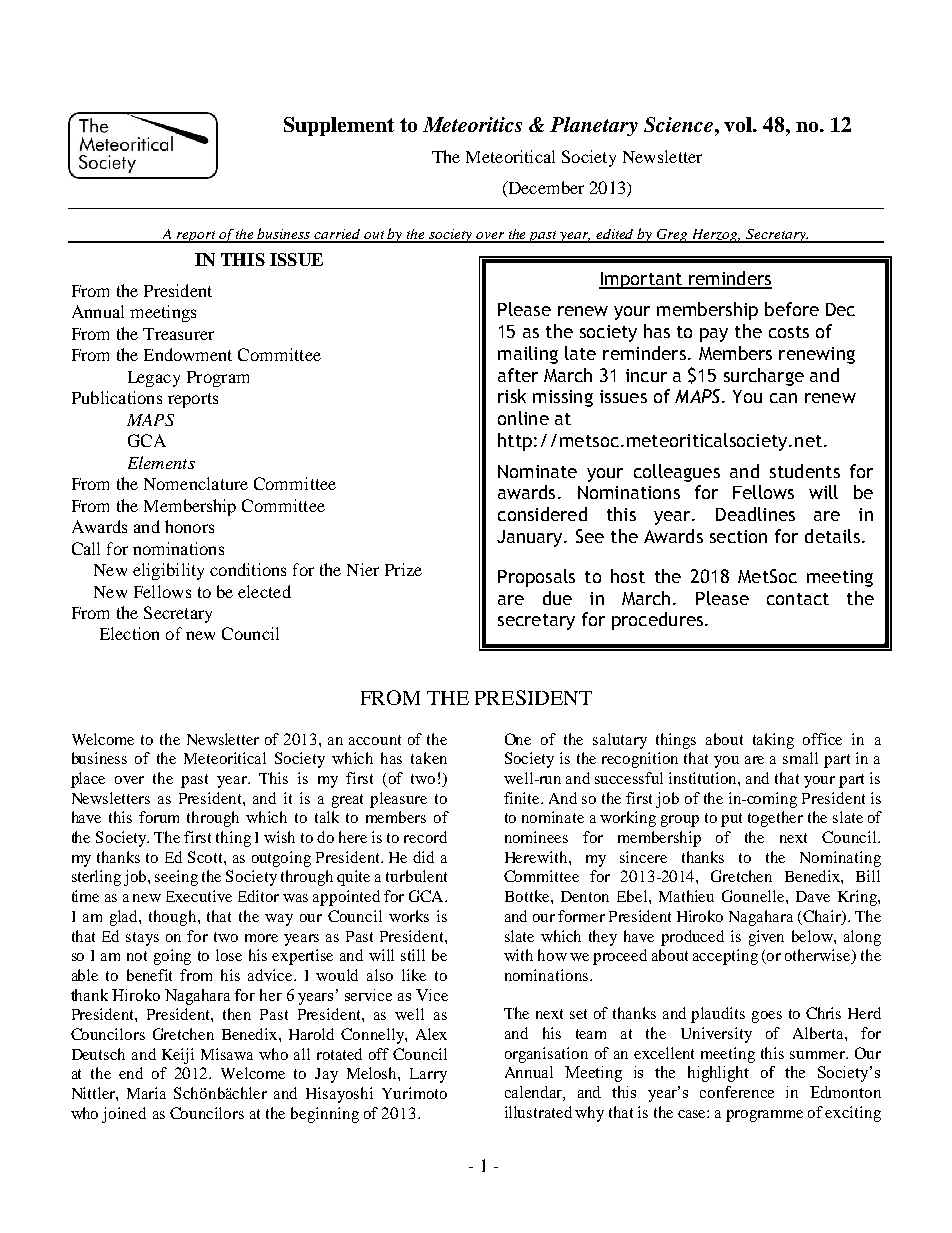 The image size is (952, 1233). Describe the element at coordinates (161, 462) in the image. I see `Elements` at that location.
